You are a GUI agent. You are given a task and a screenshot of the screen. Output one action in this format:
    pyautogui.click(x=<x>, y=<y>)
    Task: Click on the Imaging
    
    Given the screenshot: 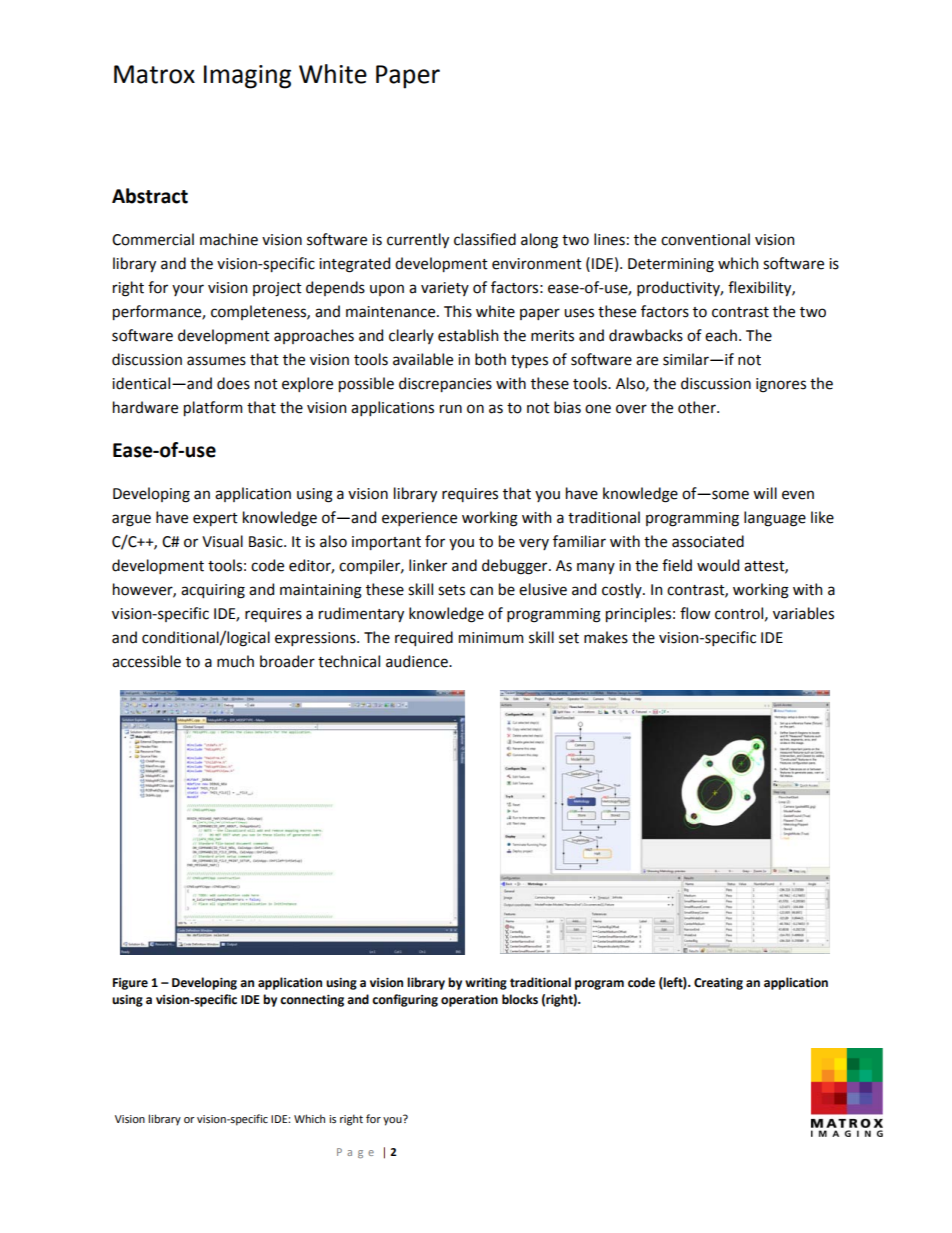 What is the action you would take?
    pyautogui.click(x=247, y=77)
